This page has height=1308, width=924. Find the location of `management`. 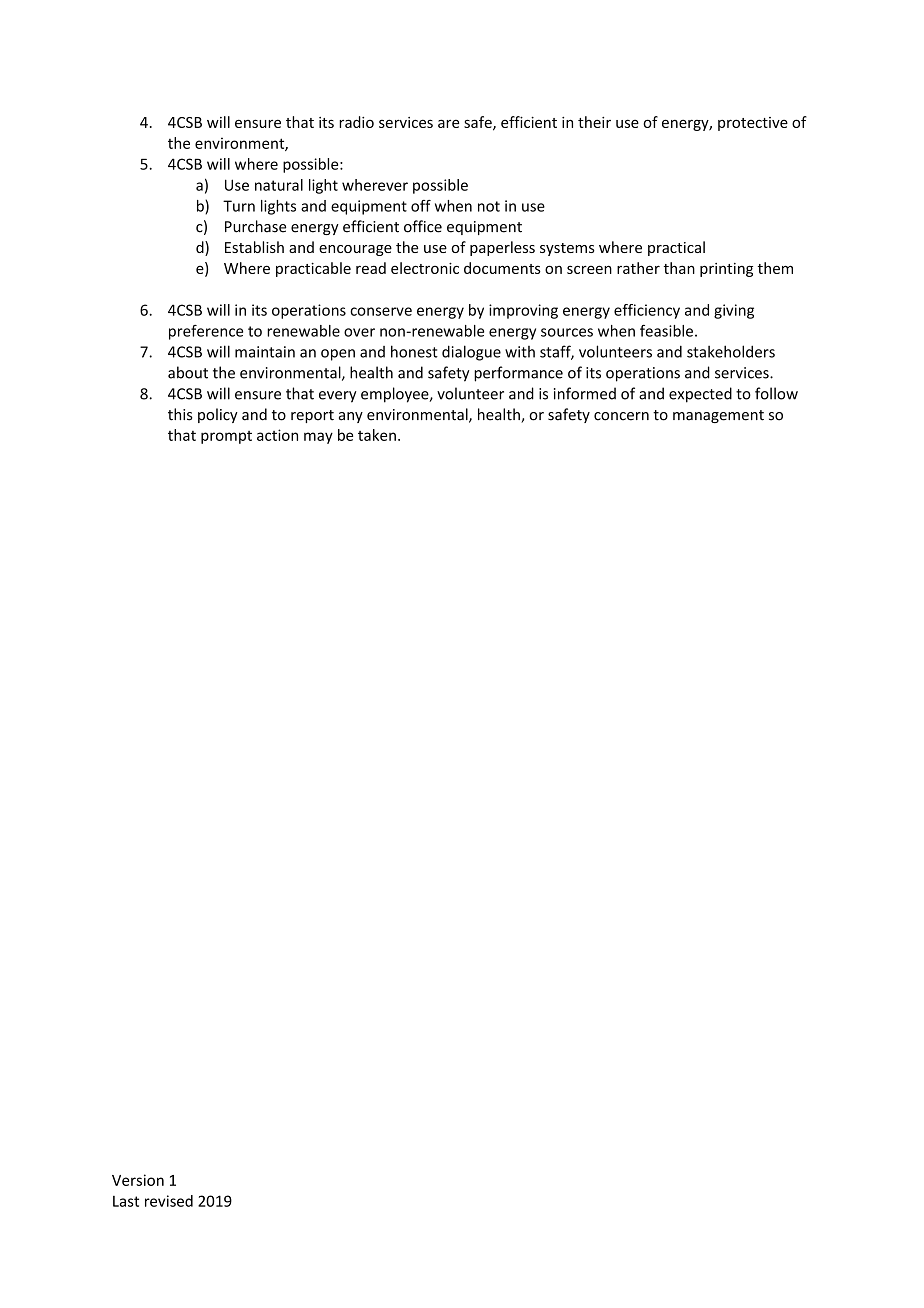

management is located at coordinates (718, 416).
